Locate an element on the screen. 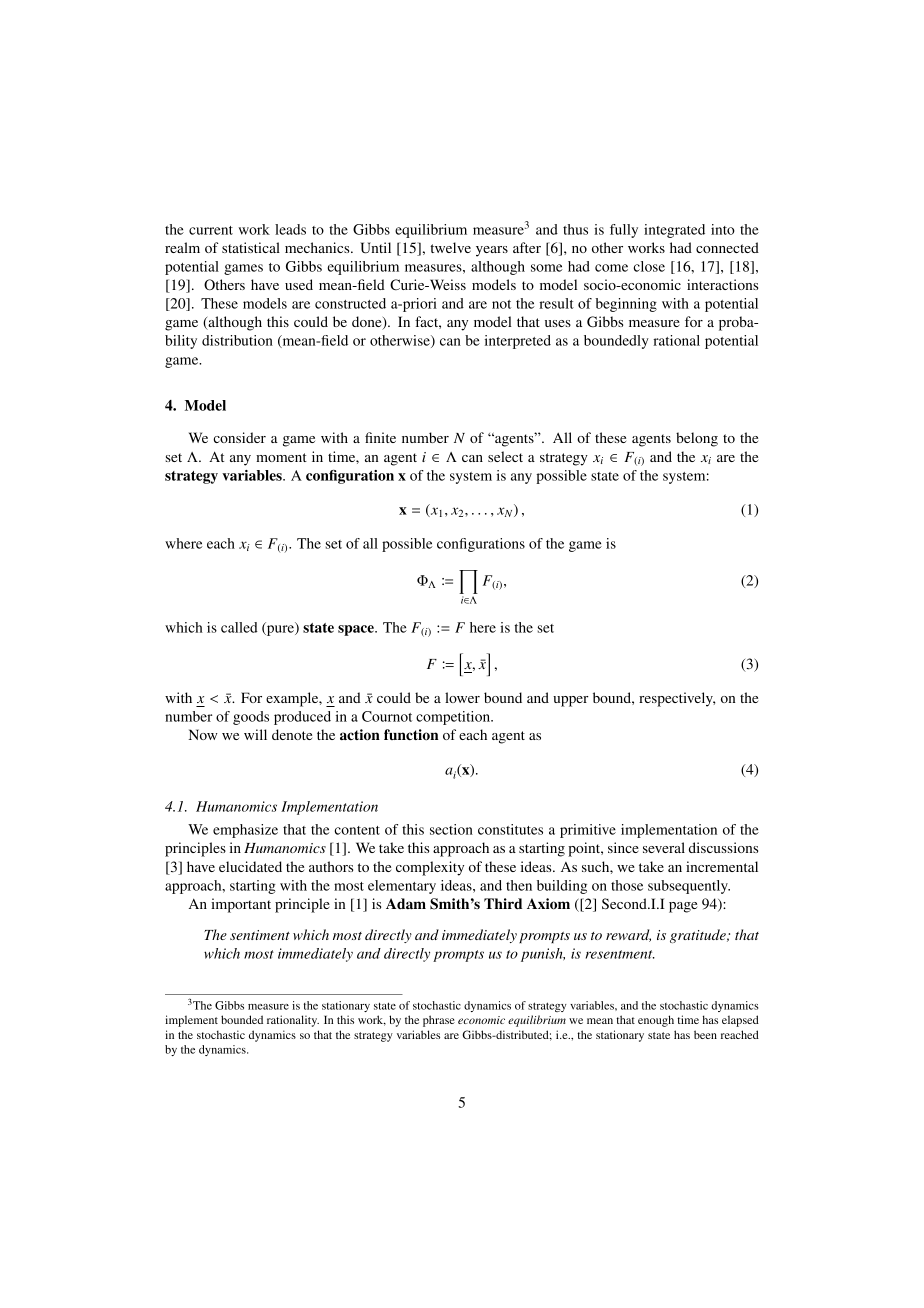 The height and width of the screenshot is (1308, 924). twelve is located at coordinates (450, 247).
